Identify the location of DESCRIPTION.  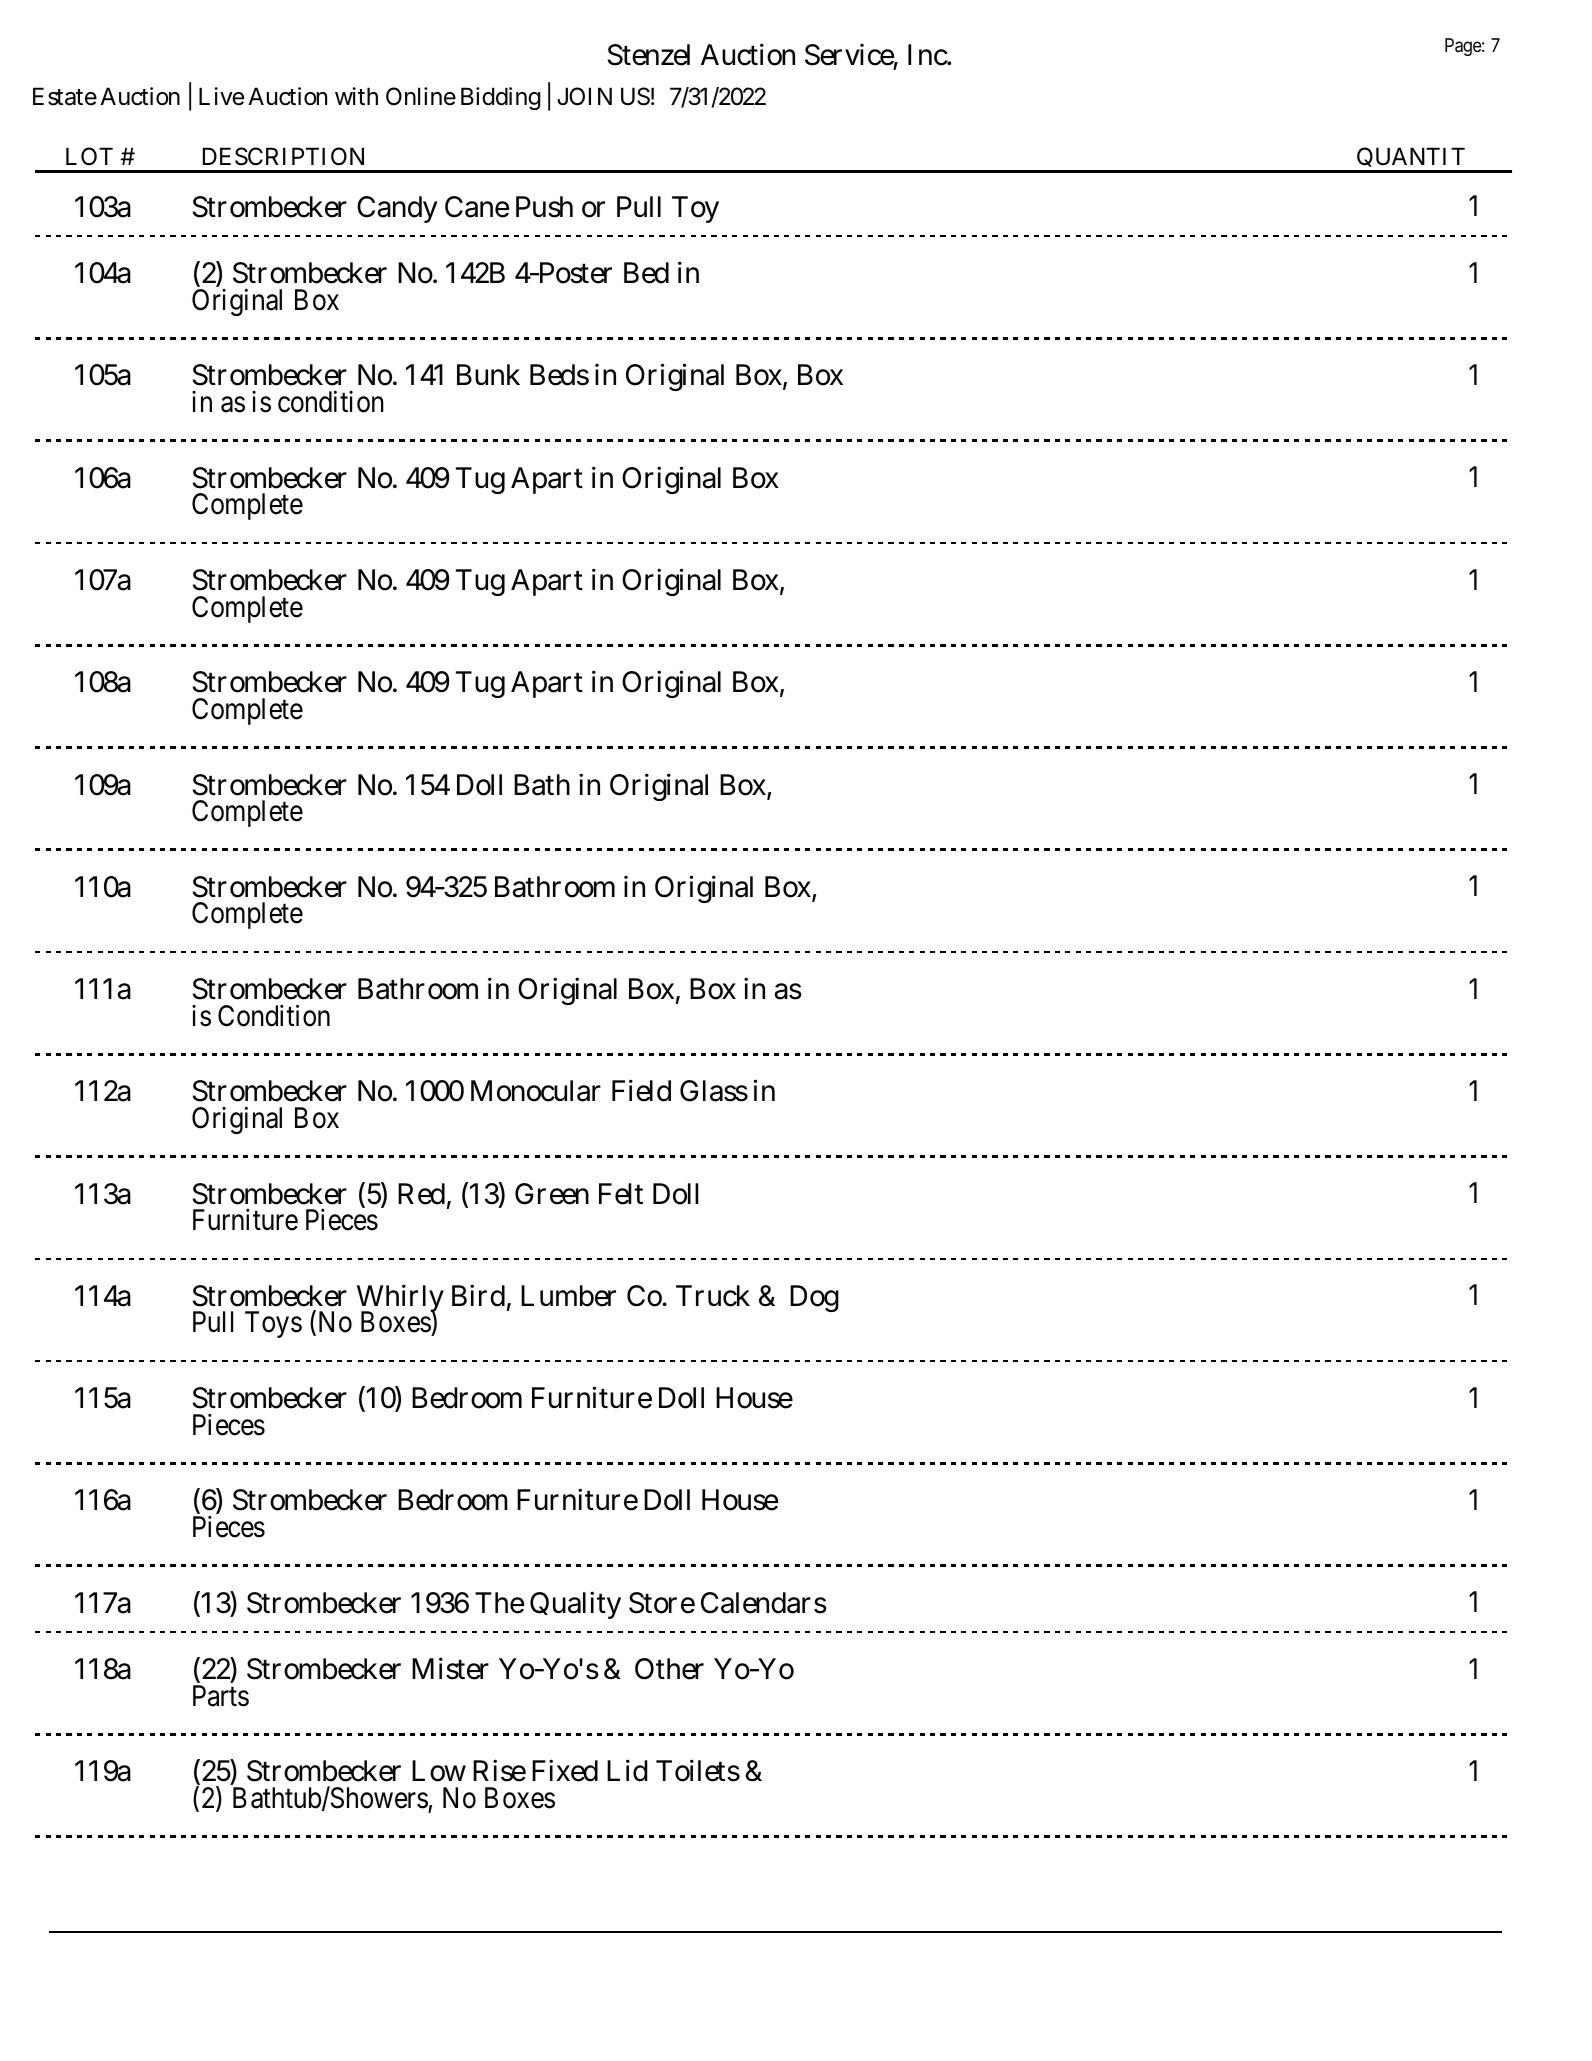
(283, 156).
